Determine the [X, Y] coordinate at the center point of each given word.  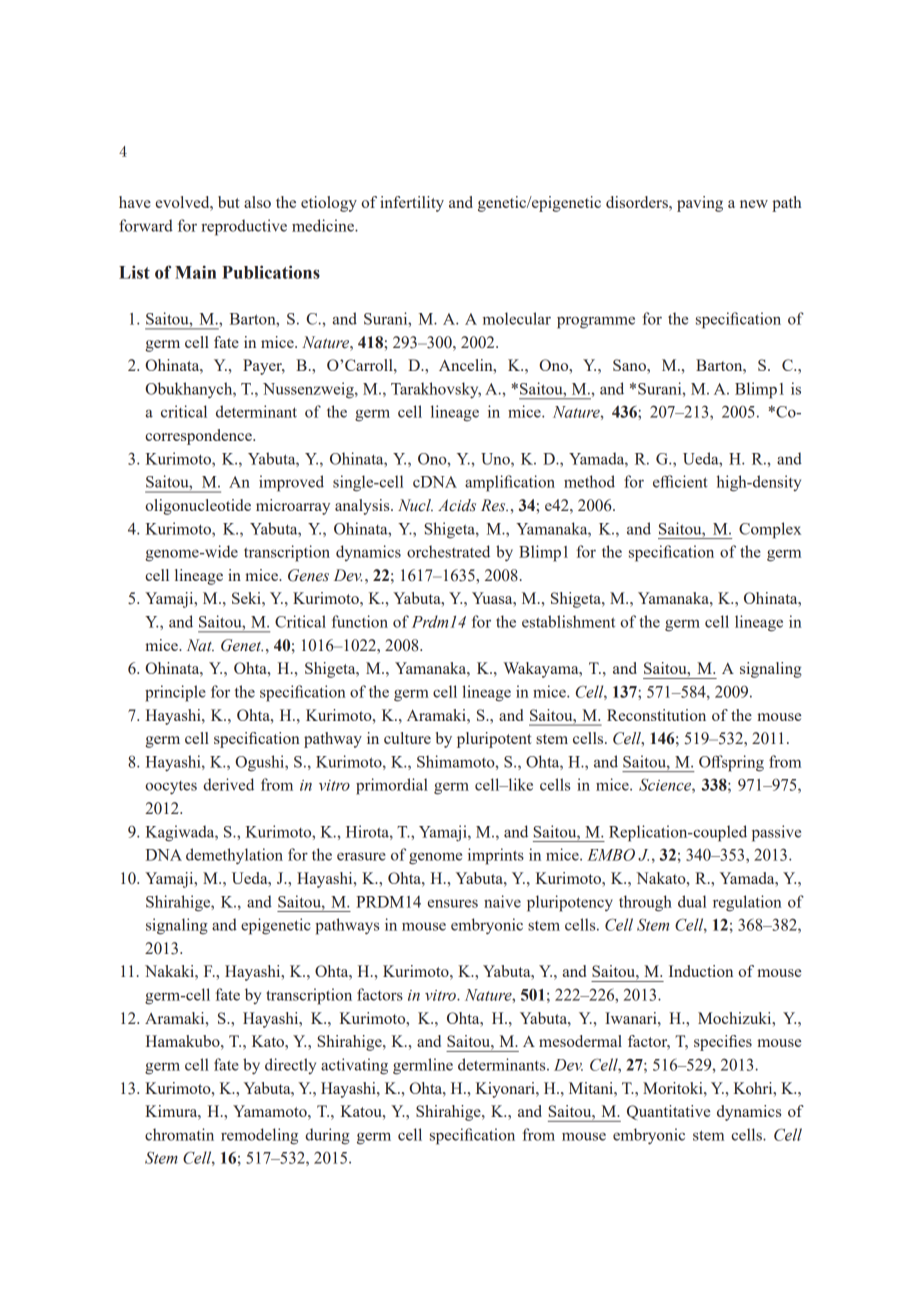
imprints [496, 856]
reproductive [244, 227]
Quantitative [668, 1112]
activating [354, 1066]
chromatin [179, 1134]
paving [700, 204]
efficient [680, 481]
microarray [293, 507]
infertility [412, 204]
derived [228, 784]
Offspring [731, 763]
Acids [457, 505]
